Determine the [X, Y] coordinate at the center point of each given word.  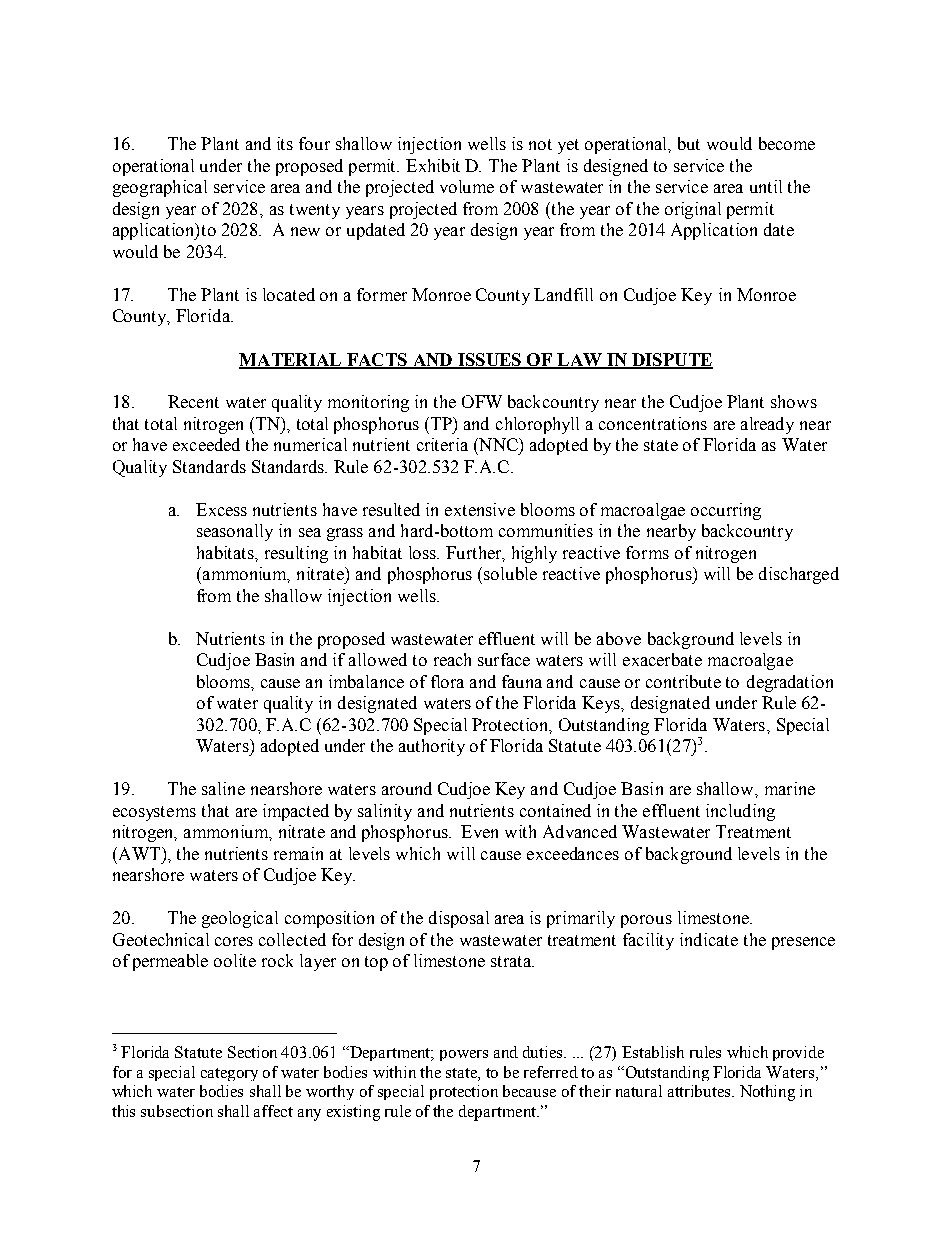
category [229, 1074]
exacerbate [662, 659]
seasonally [235, 532]
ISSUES [490, 360]
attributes [700, 1091]
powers [464, 1055]
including [740, 812]
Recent [193, 401]
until [766, 186]
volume [467, 186]
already [767, 425]
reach [452, 659]
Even [479, 831]
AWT [138, 853]
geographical [160, 188]
